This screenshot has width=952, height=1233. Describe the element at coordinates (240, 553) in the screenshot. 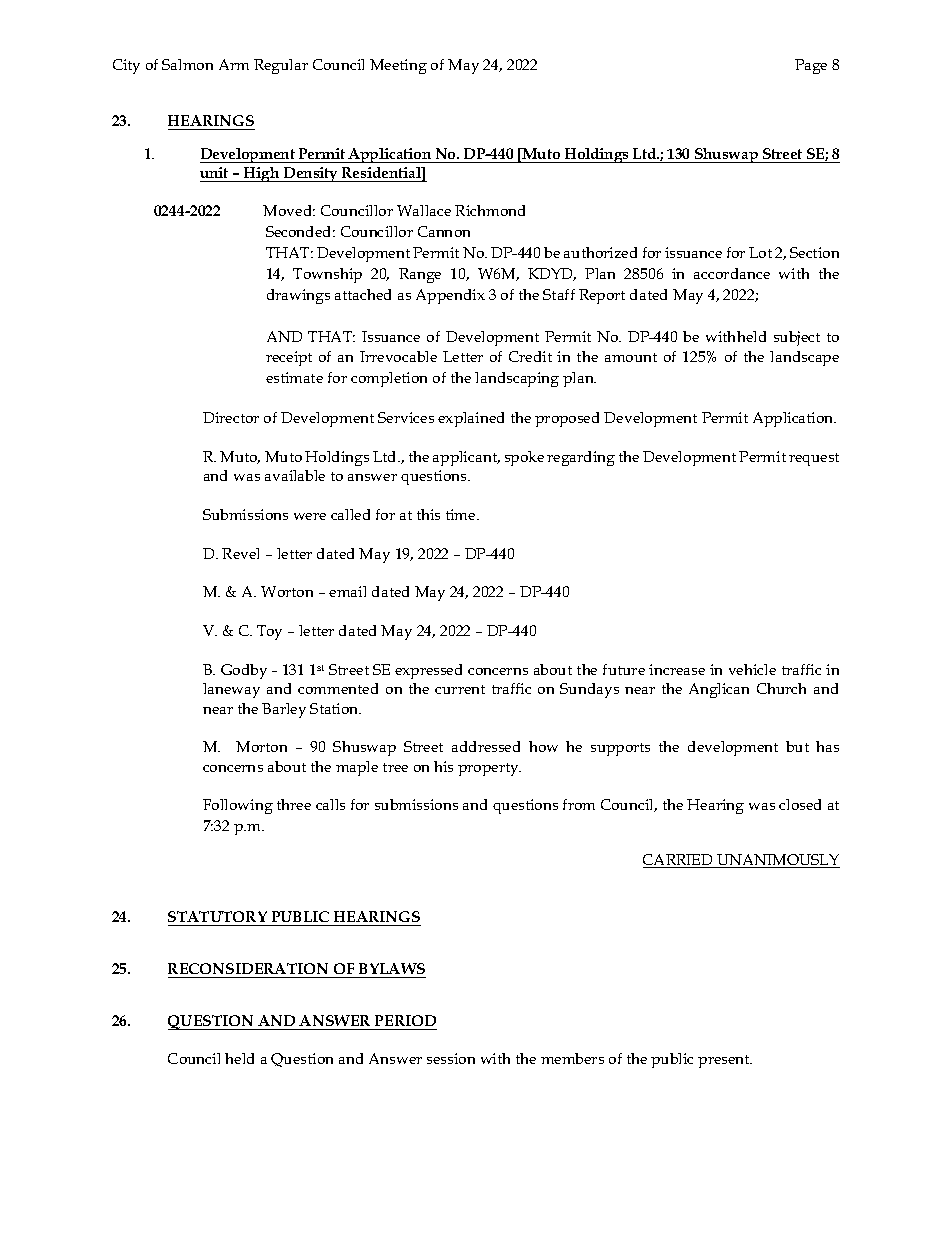

I see `Revel` at that location.
